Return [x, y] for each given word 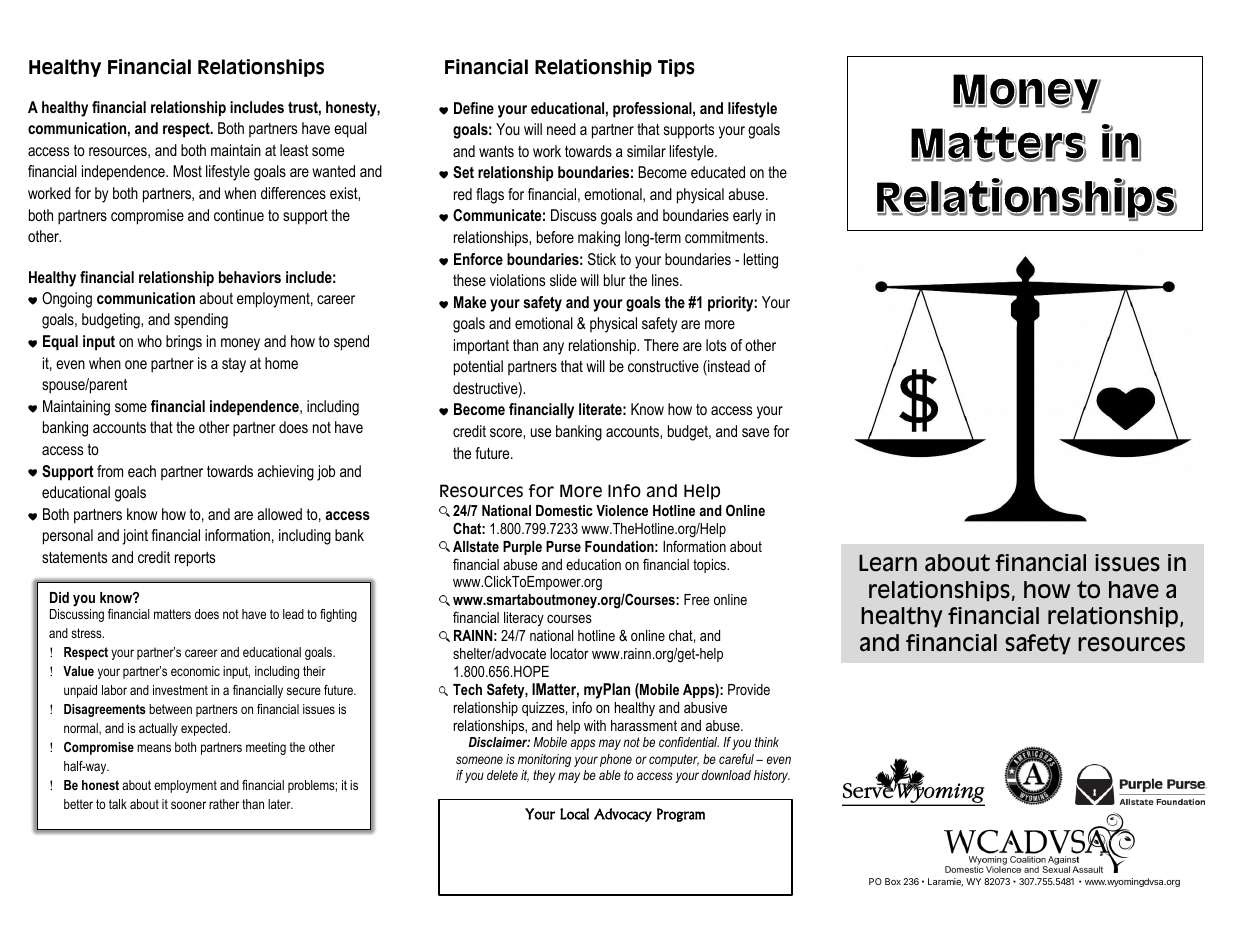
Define [474, 108]
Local [574, 814]
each [142, 471]
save [755, 432]
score [507, 432]
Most [187, 171]
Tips [676, 68]
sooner [188, 805]
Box [893, 881]
